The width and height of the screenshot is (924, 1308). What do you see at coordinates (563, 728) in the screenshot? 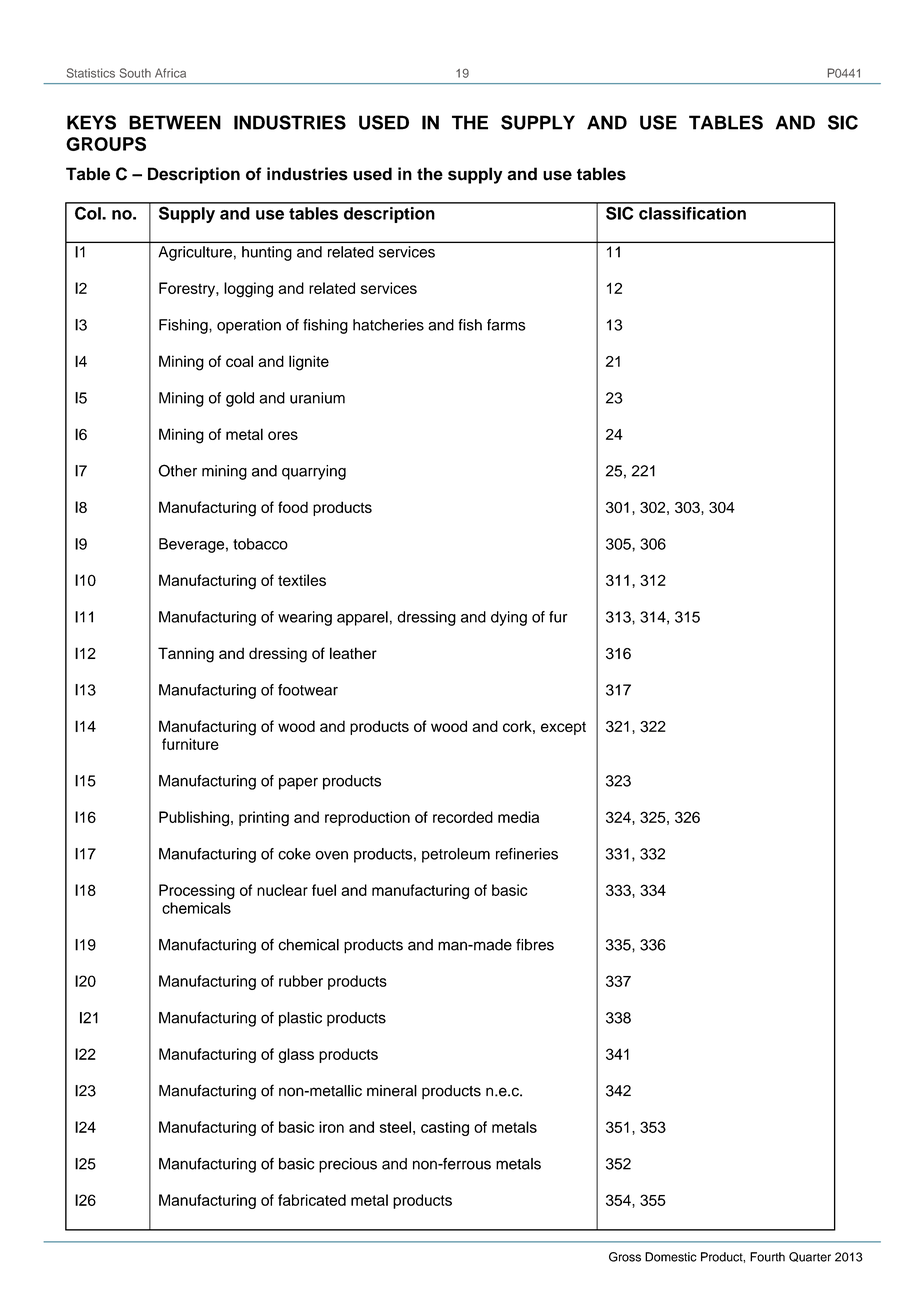
I see `except` at bounding box center [563, 728].
